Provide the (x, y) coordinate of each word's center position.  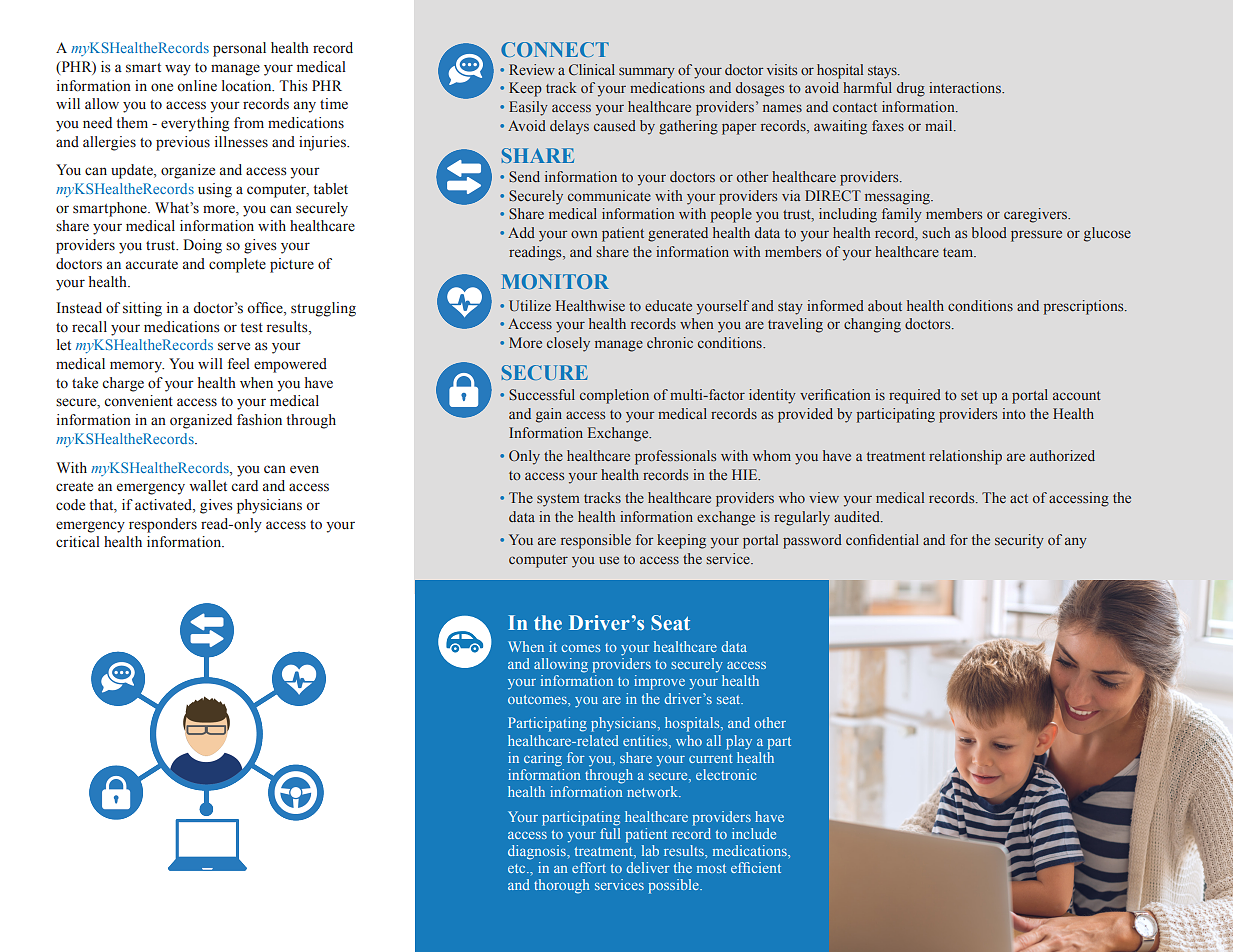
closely (568, 344)
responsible (596, 541)
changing (872, 325)
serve (234, 346)
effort (589, 867)
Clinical (592, 69)
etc (518, 868)
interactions (966, 87)
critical (78, 542)
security (1019, 541)
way (178, 70)
